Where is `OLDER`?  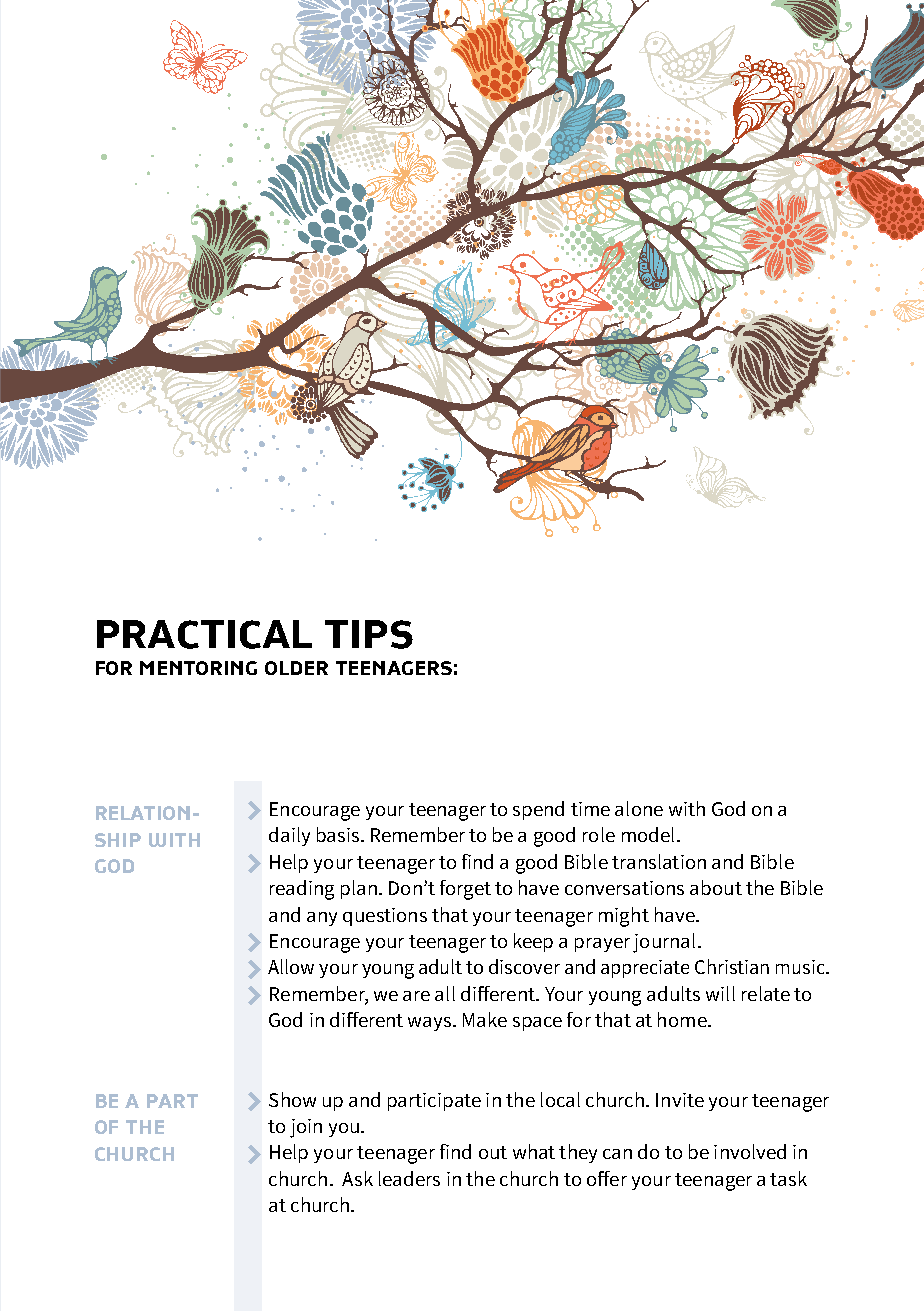 OLDER is located at coordinates (296, 668).
